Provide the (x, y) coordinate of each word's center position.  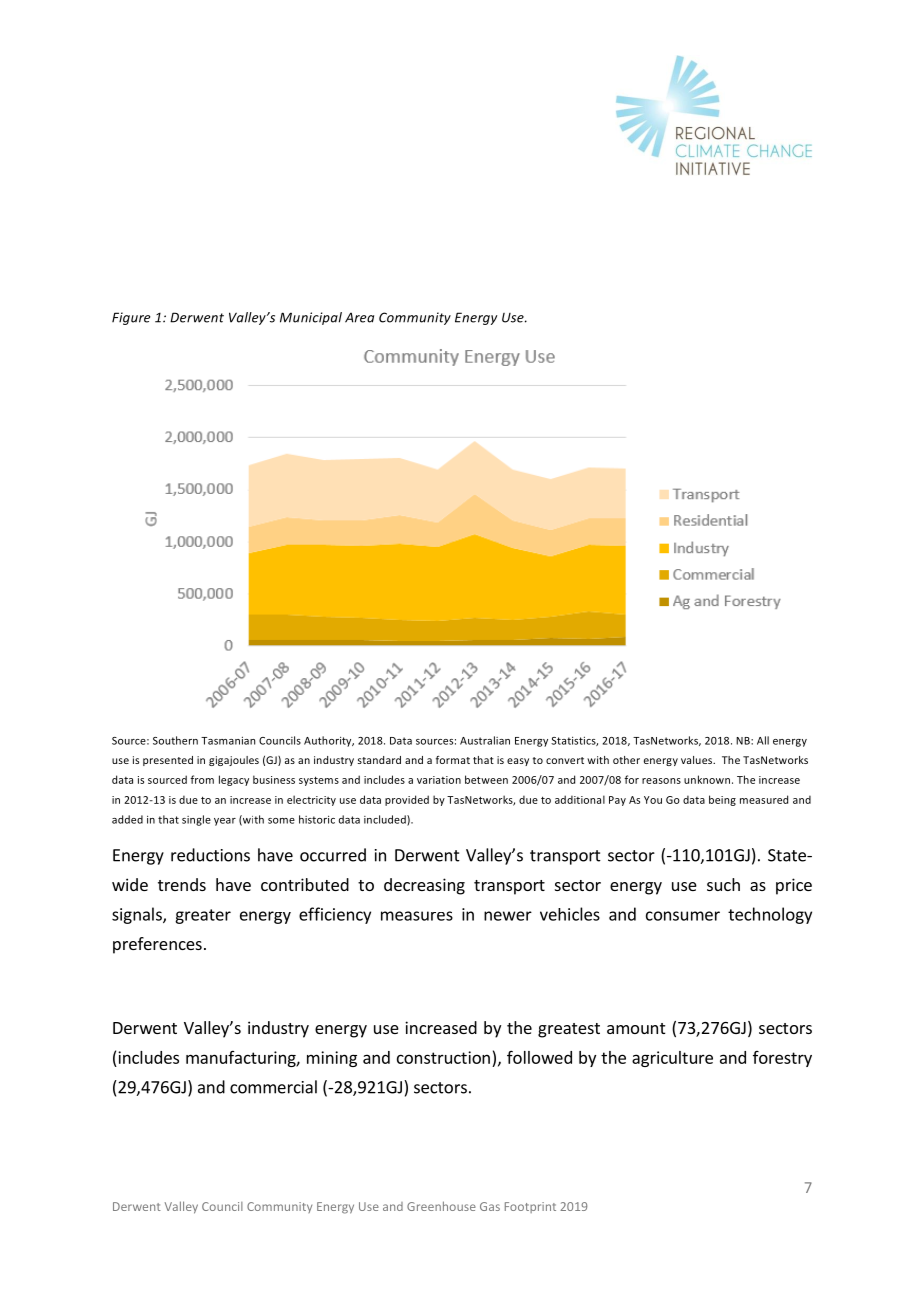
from (202, 779)
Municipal (311, 318)
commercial (273, 1087)
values (698, 760)
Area (359, 318)
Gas (490, 1206)
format (453, 760)
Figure (131, 318)
